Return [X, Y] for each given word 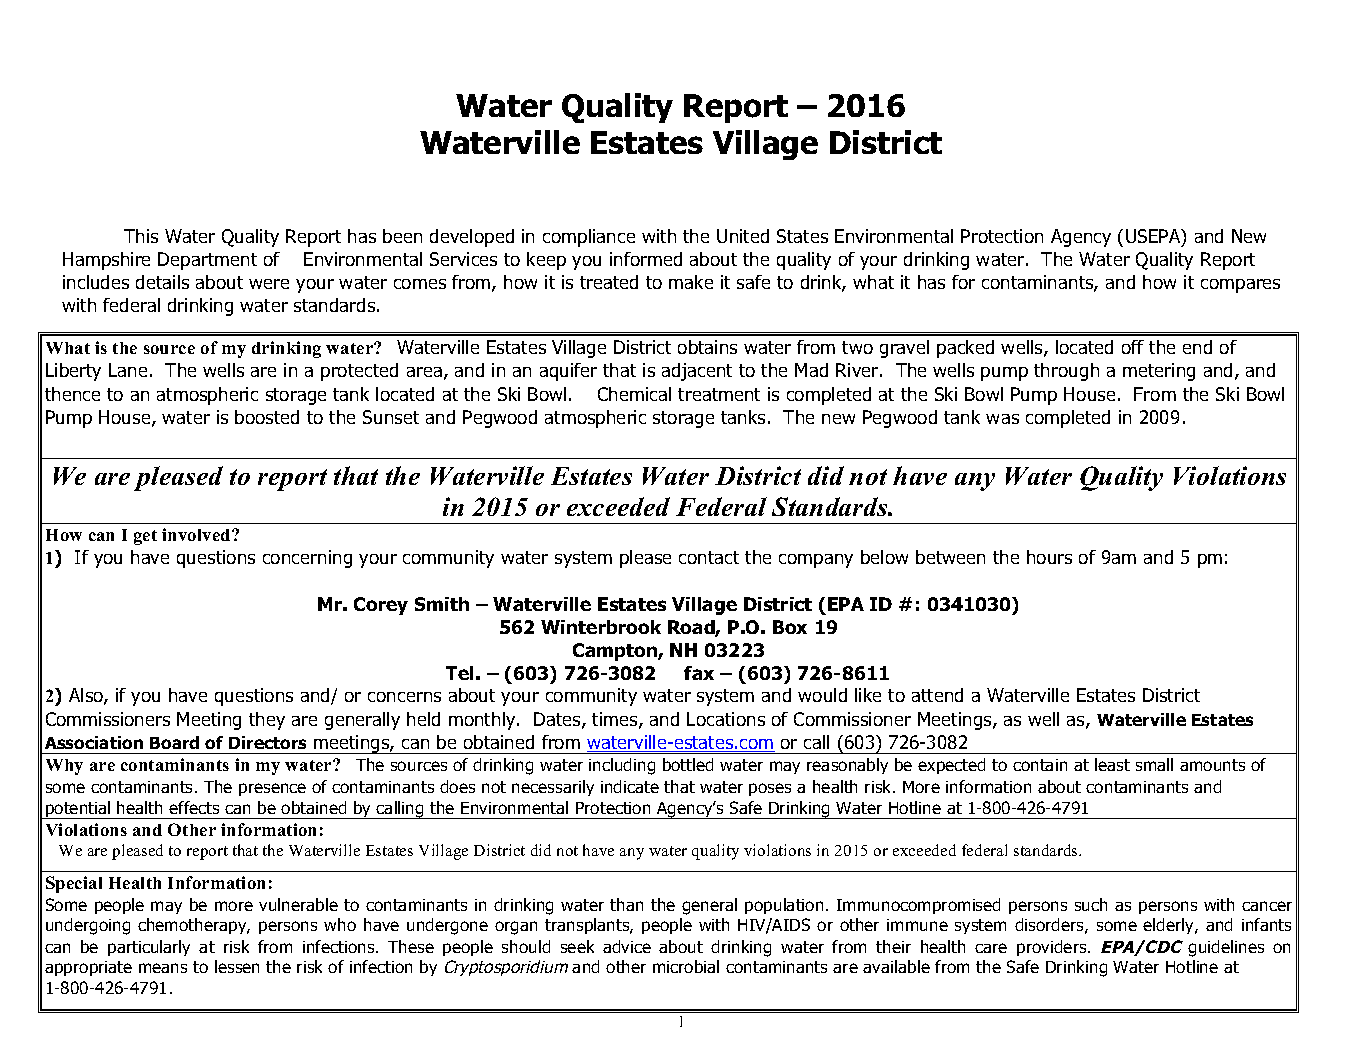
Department [207, 261]
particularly [149, 948]
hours [1049, 557]
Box [790, 627]
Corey [381, 606]
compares [1240, 286]
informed [646, 259]
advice [627, 946]
